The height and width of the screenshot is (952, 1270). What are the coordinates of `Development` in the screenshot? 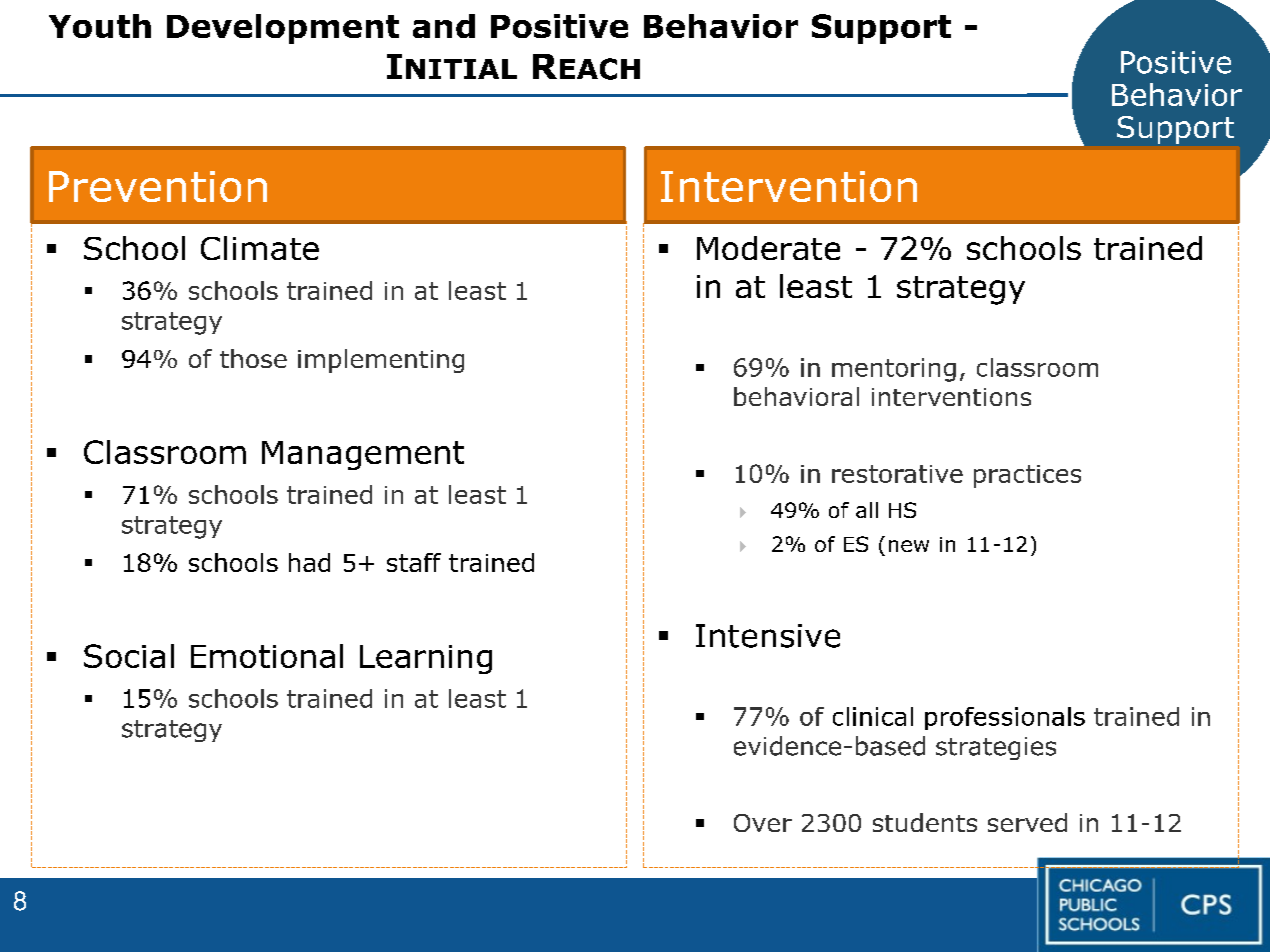 It's located at (283, 29).
